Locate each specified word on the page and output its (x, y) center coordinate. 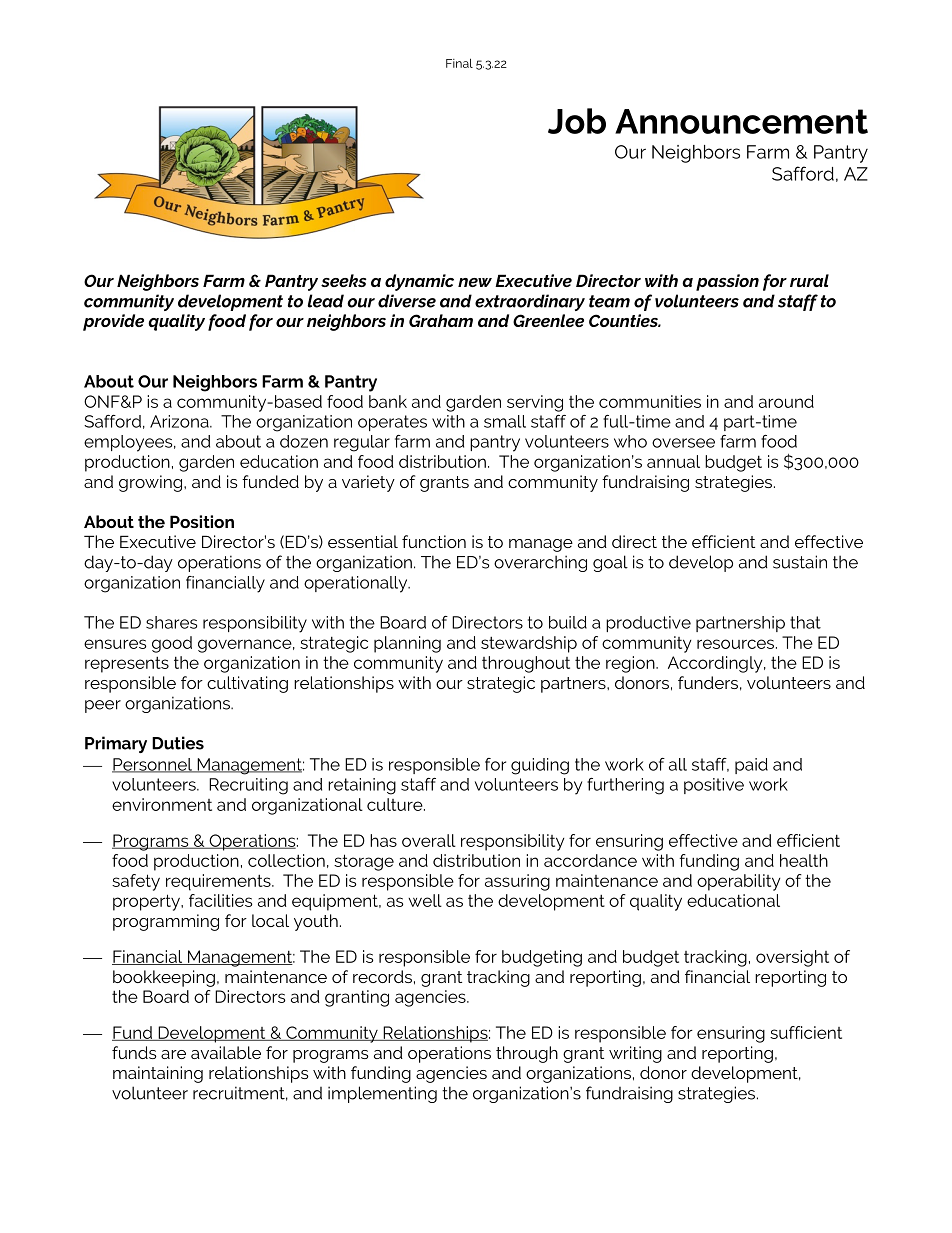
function (434, 541)
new (475, 282)
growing (150, 483)
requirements (219, 882)
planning (407, 644)
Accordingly (716, 664)
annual (673, 461)
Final (459, 63)
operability (738, 882)
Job (577, 121)
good (172, 644)
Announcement (741, 121)
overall (429, 840)
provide (113, 322)
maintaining (158, 1074)
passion (727, 282)
